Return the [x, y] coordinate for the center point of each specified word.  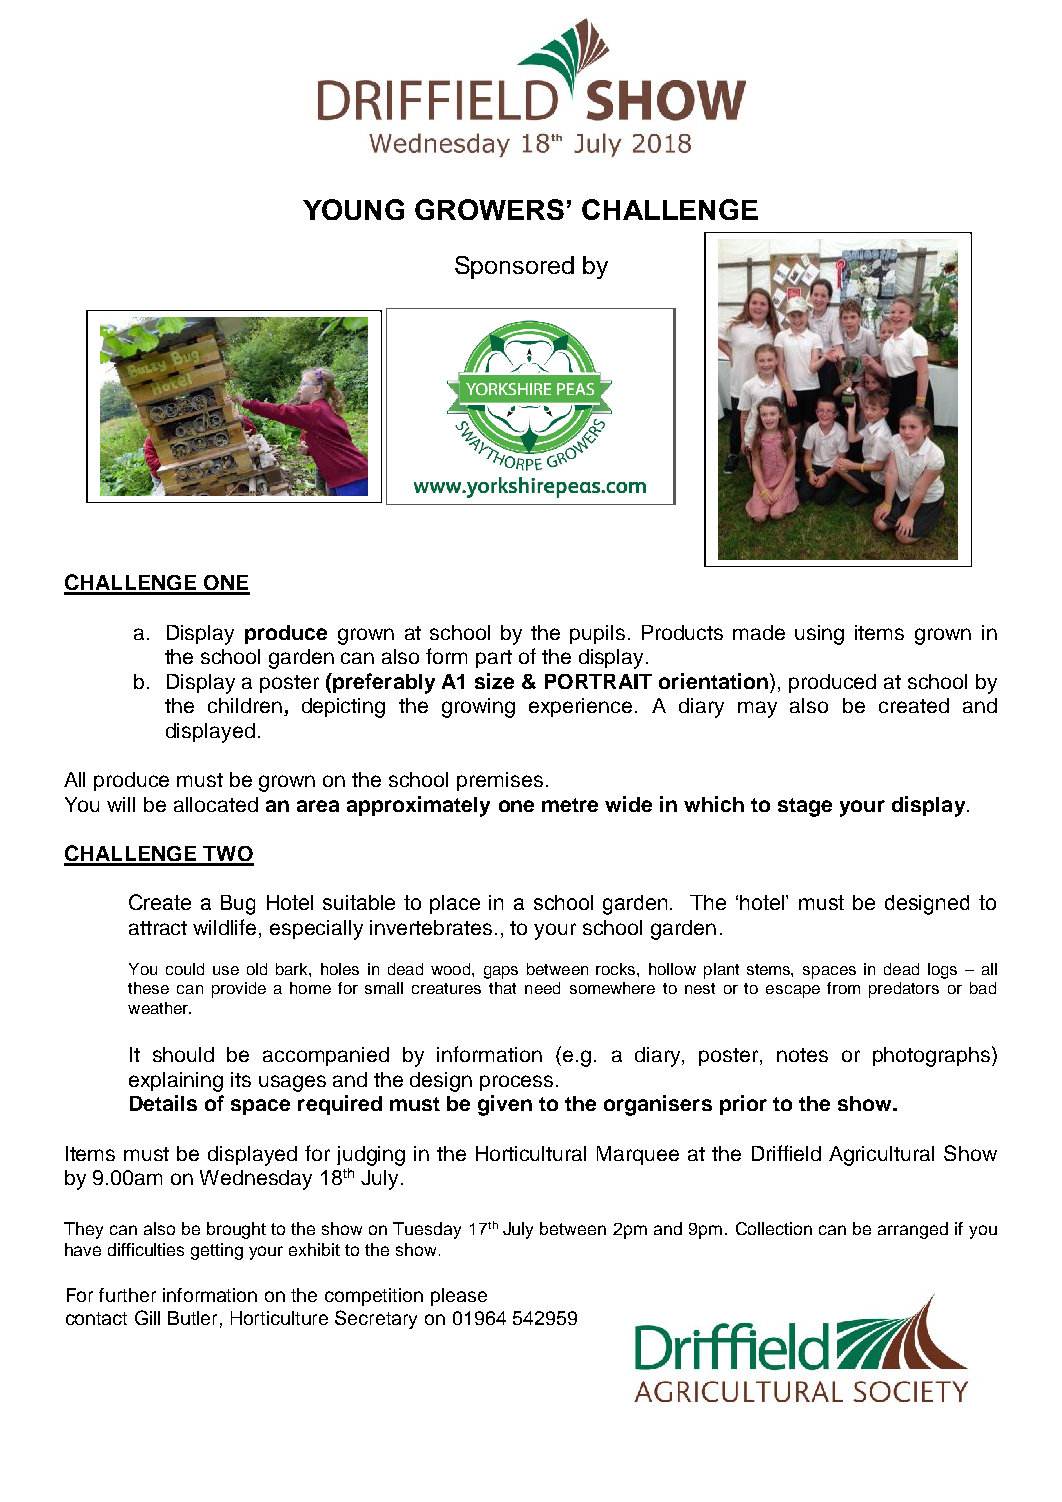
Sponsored [514, 267]
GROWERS [489, 209]
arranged [913, 1230]
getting [217, 1251]
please [459, 1297]
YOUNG [353, 209]
